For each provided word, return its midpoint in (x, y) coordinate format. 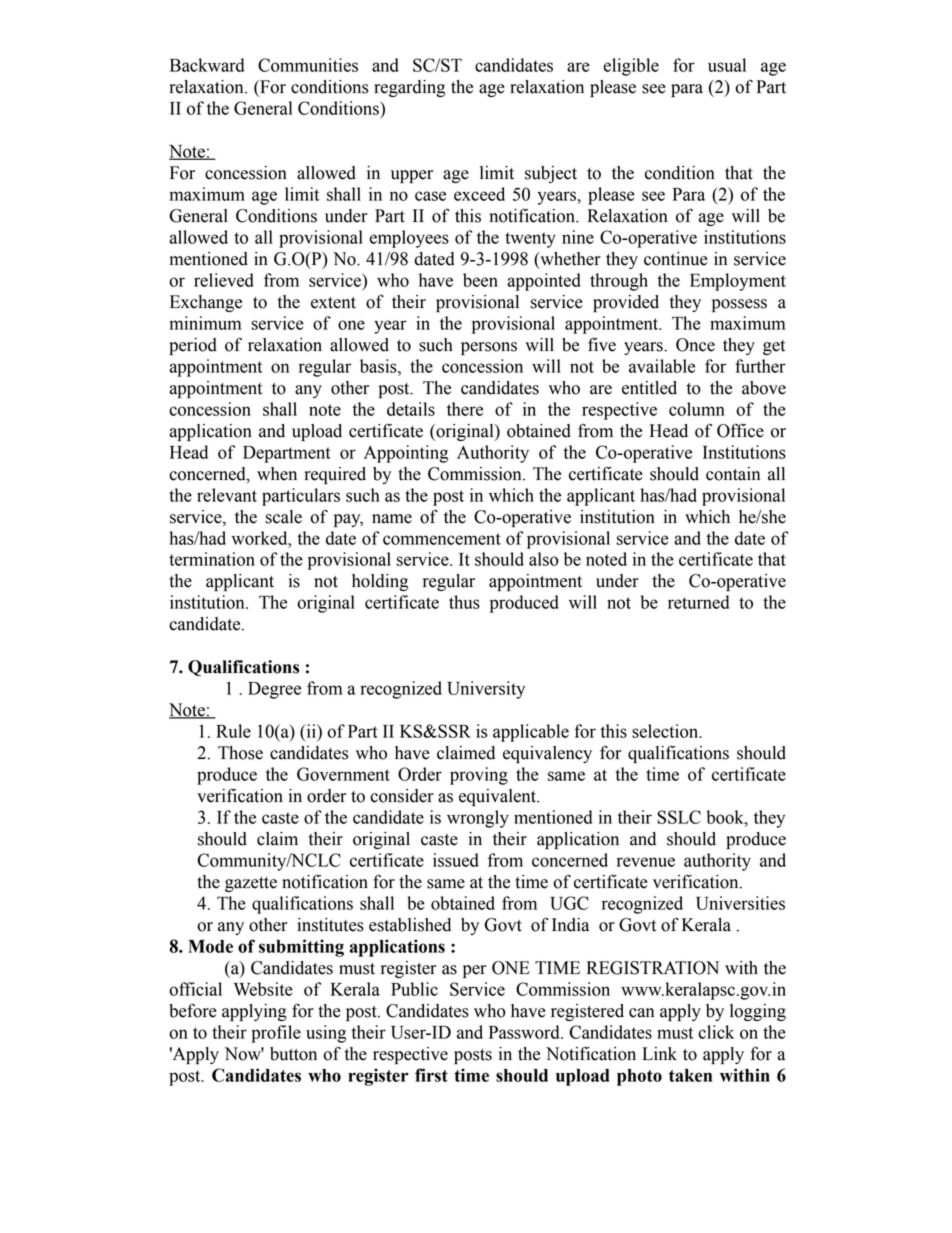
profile (276, 1034)
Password (525, 1032)
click (716, 1032)
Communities (308, 65)
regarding (409, 88)
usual (727, 65)
